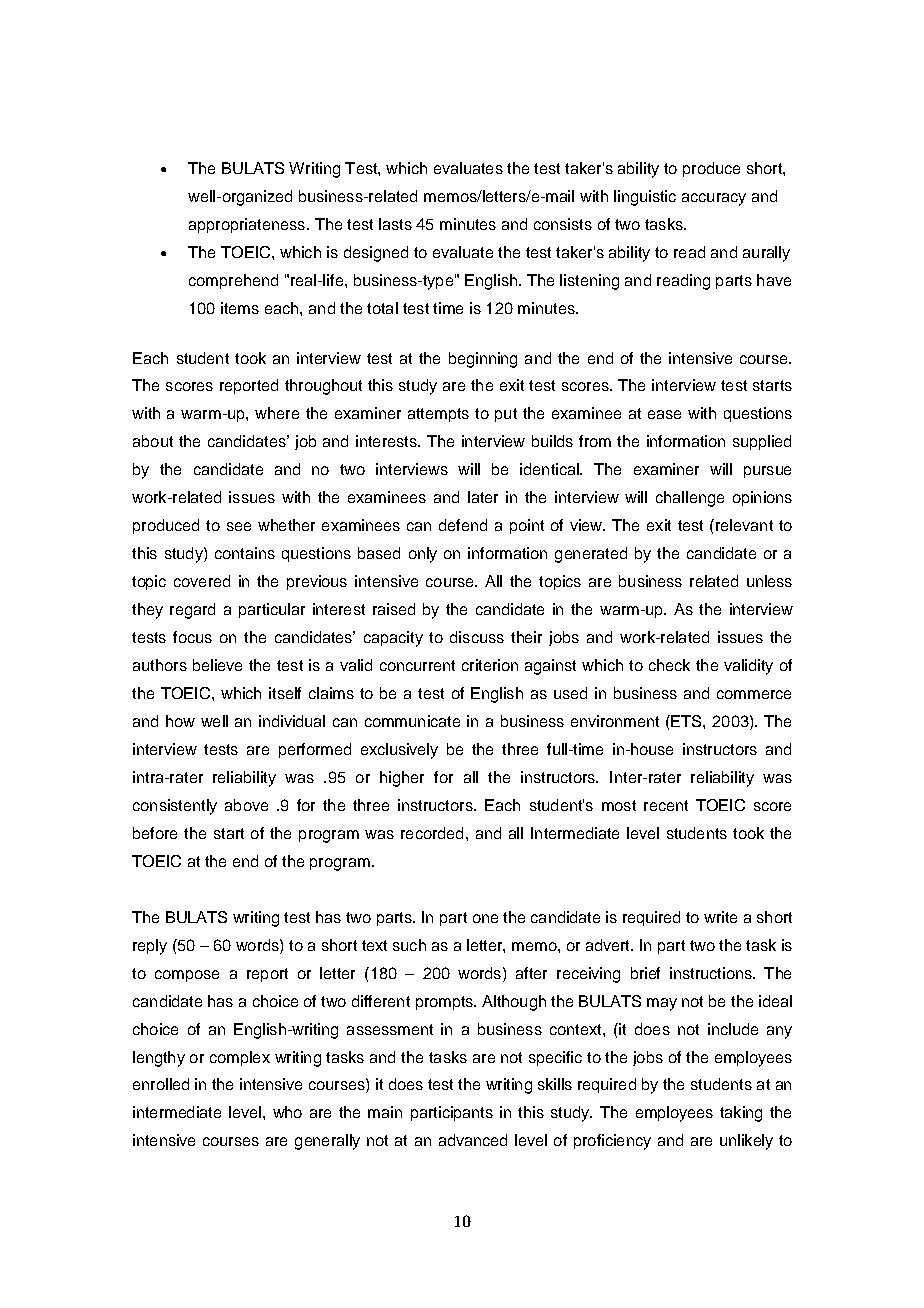 This screenshot has width=924, height=1308. What do you see at coordinates (287, 1112) in the screenshot?
I see `who` at bounding box center [287, 1112].
